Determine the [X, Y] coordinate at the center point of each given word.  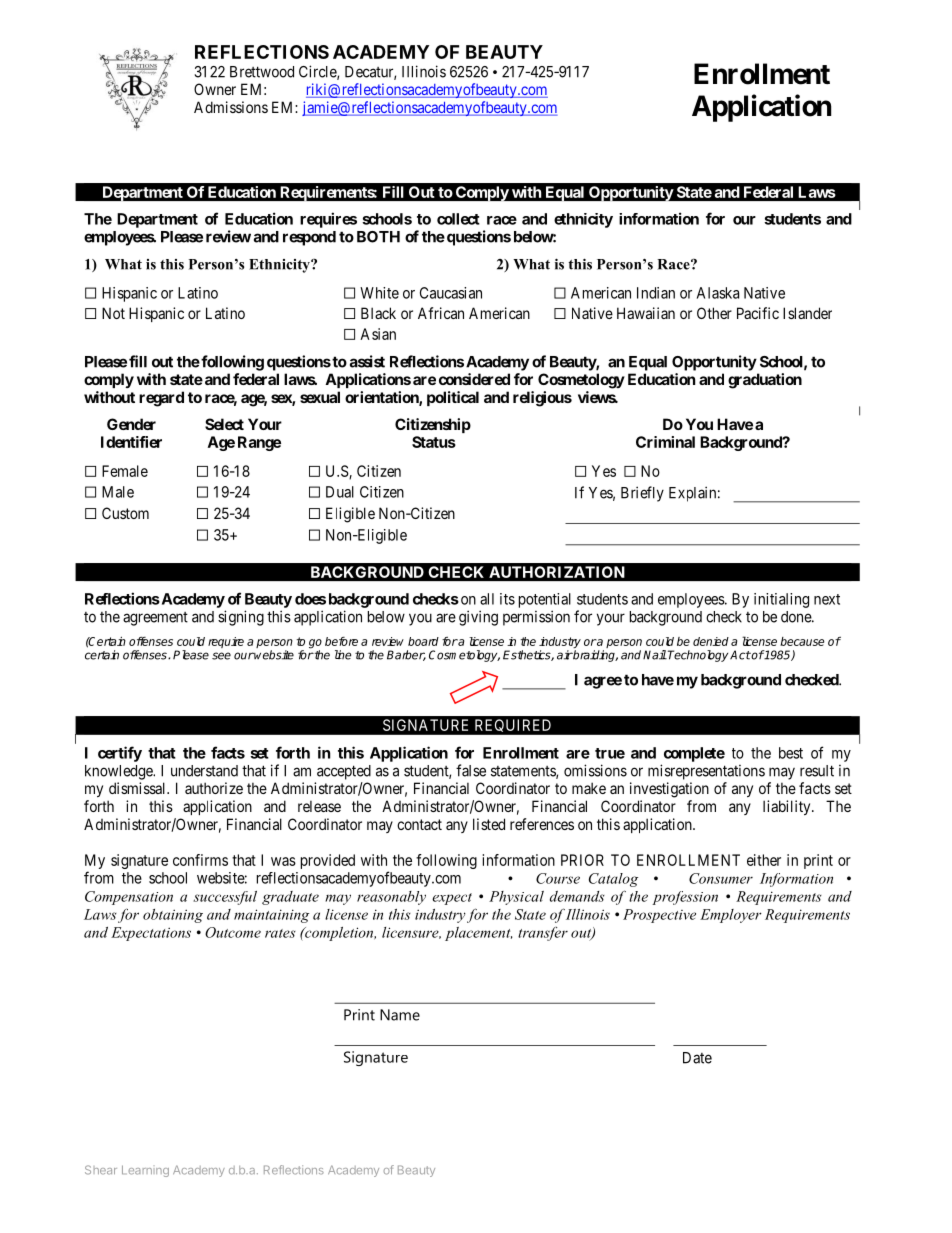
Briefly [642, 494]
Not [113, 313]
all [487, 599]
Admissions [231, 107]
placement [479, 934]
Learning [145, 1171]
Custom [125, 513]
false [471, 770]
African [441, 313]
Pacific [758, 313]
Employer [731, 916]
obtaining [173, 916]
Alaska [718, 293]
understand [204, 771]
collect [458, 219]
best [791, 753]
